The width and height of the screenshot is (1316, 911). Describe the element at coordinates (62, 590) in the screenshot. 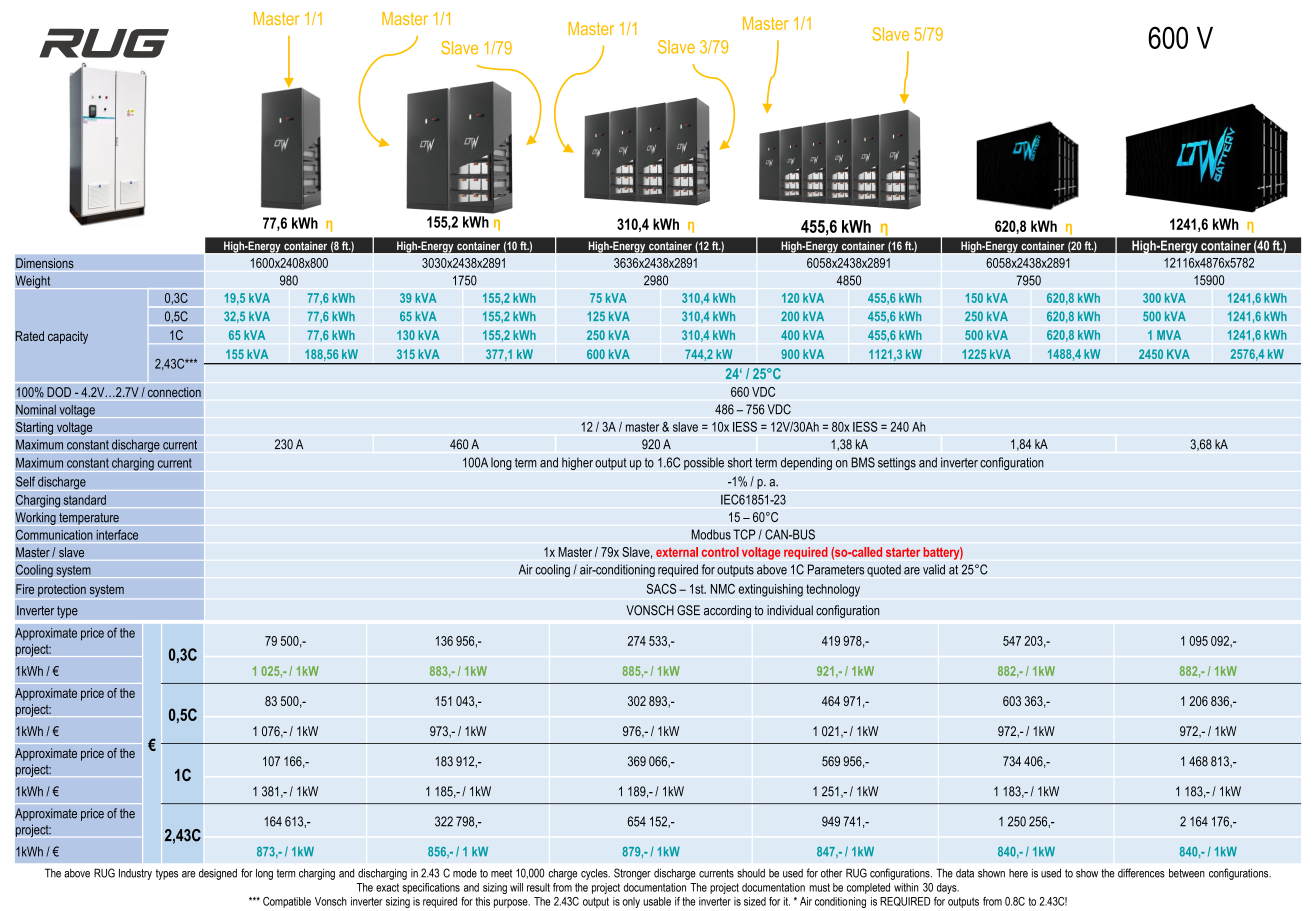

I see `protection` at that location.
